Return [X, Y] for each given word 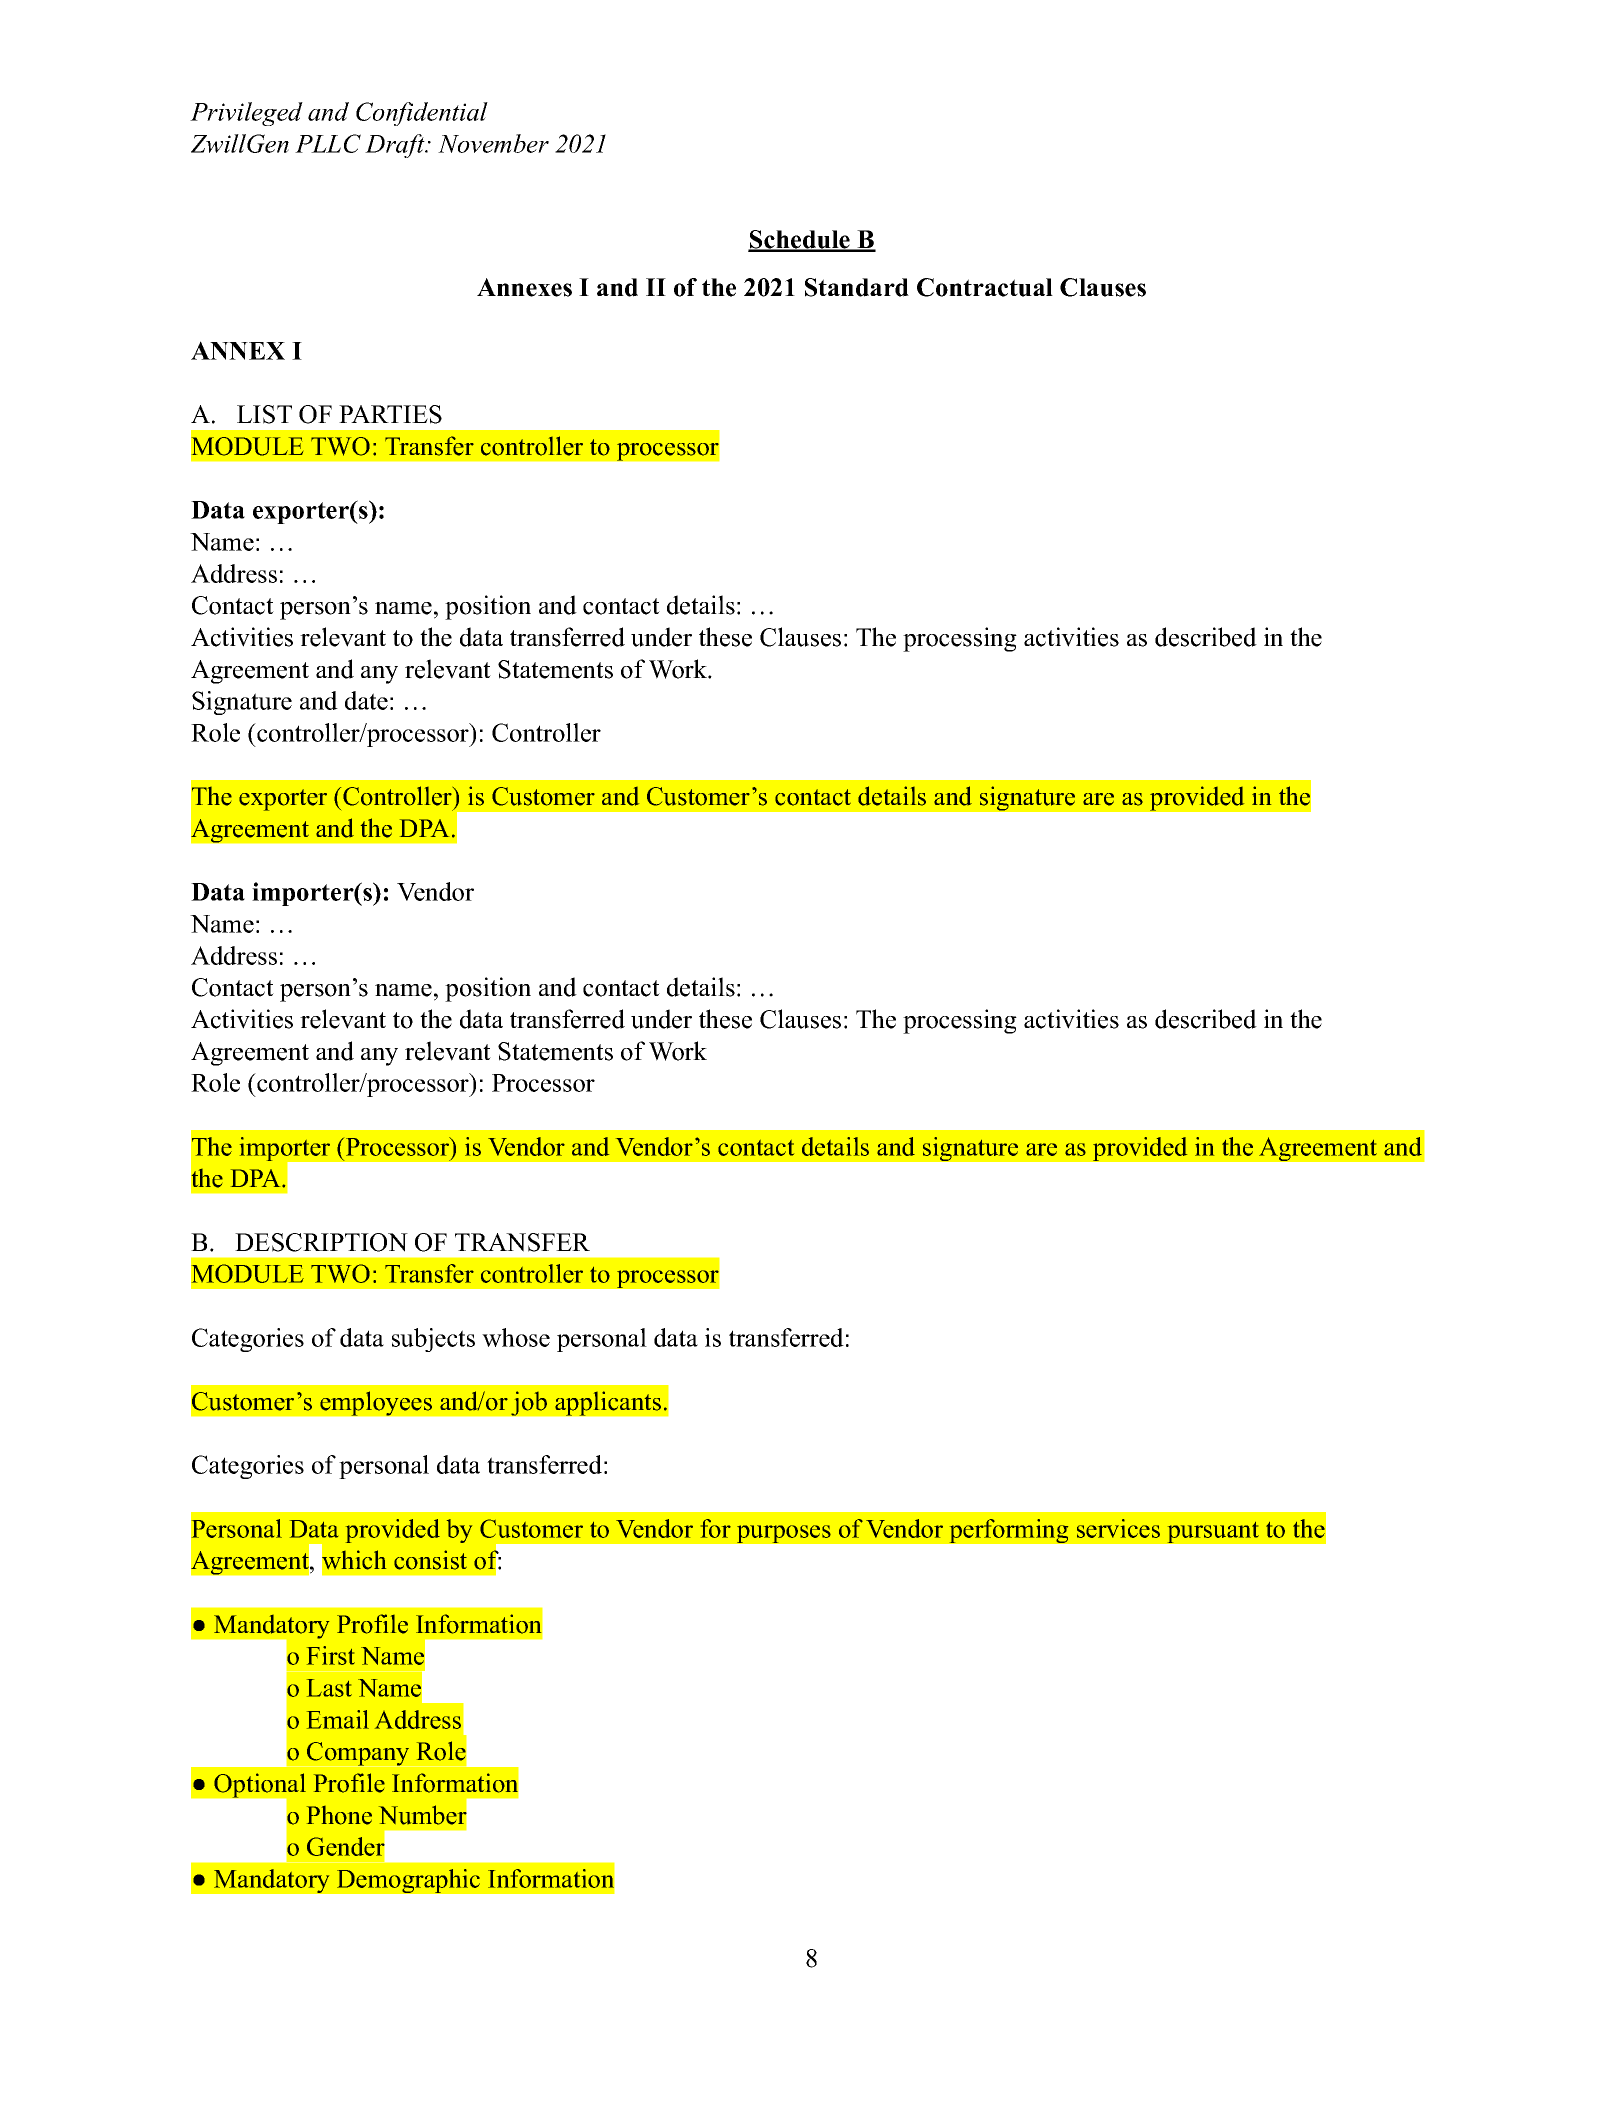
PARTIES [390, 414]
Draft [396, 146]
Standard [857, 287]
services [1118, 1528]
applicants [608, 1403]
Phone [339, 1815]
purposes [784, 1534]
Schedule [800, 240]
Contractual [985, 287]
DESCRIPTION [321, 1242]
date [366, 700]
